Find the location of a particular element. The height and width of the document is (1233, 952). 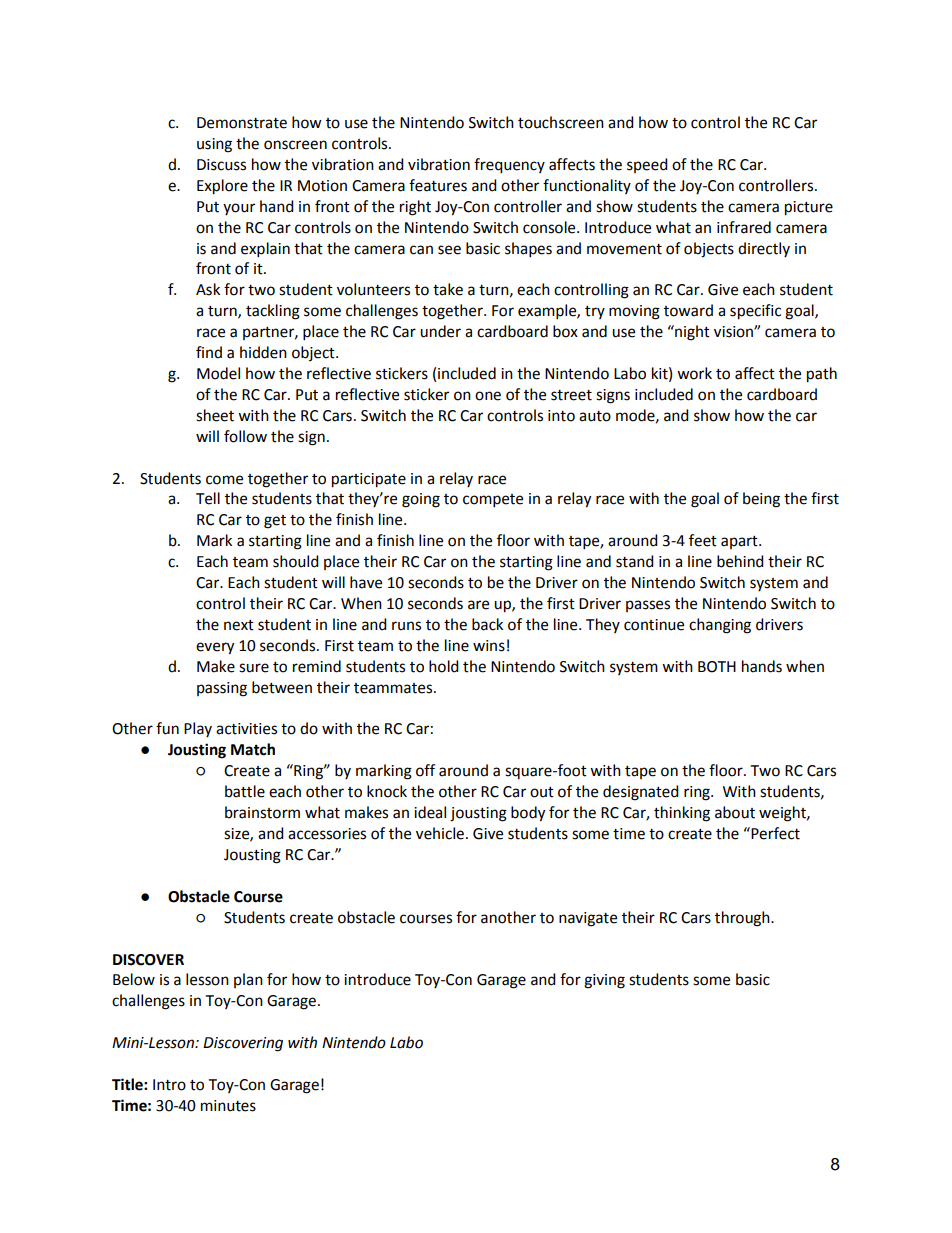

brainstorm is located at coordinates (262, 812).
